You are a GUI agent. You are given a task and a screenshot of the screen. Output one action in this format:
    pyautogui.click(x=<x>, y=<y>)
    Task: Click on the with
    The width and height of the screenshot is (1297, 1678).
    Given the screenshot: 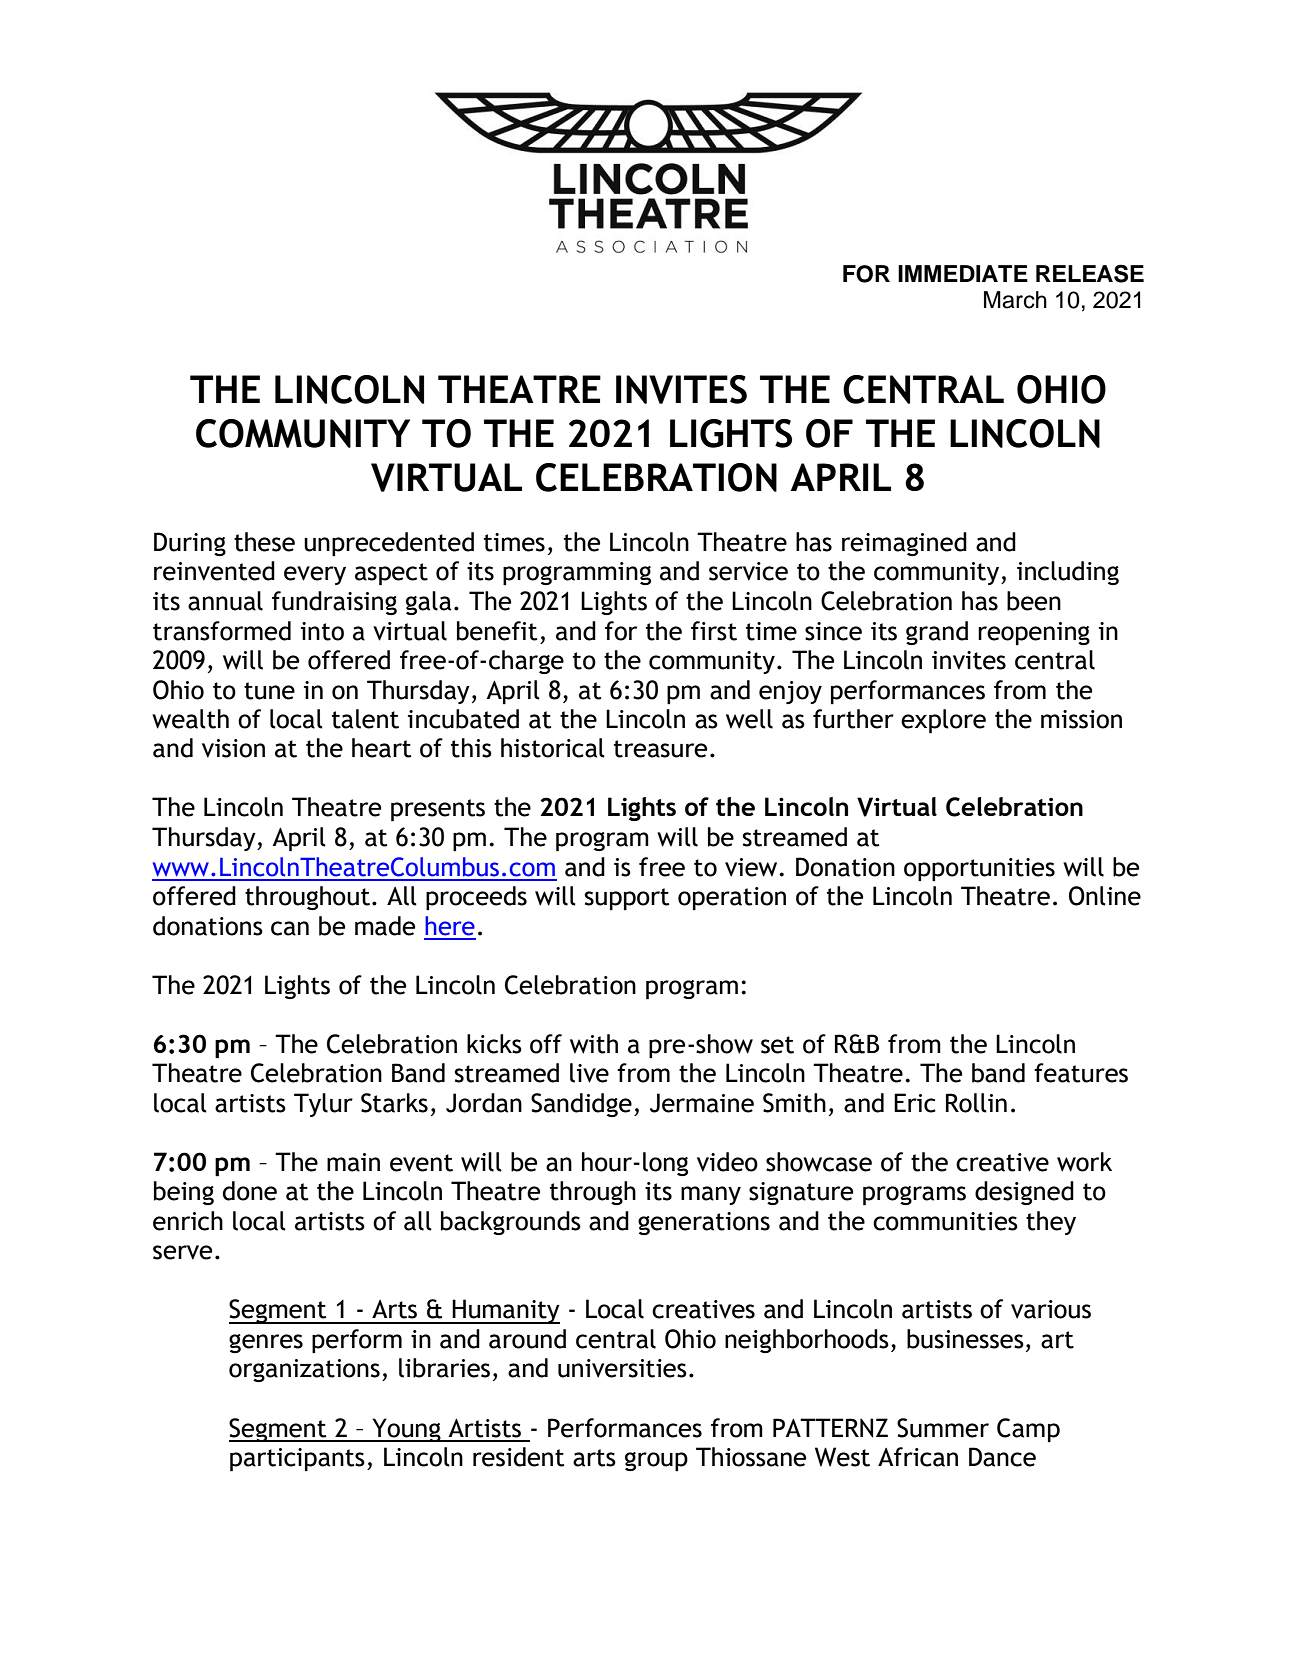 What is the action you would take?
    pyautogui.click(x=594, y=1044)
